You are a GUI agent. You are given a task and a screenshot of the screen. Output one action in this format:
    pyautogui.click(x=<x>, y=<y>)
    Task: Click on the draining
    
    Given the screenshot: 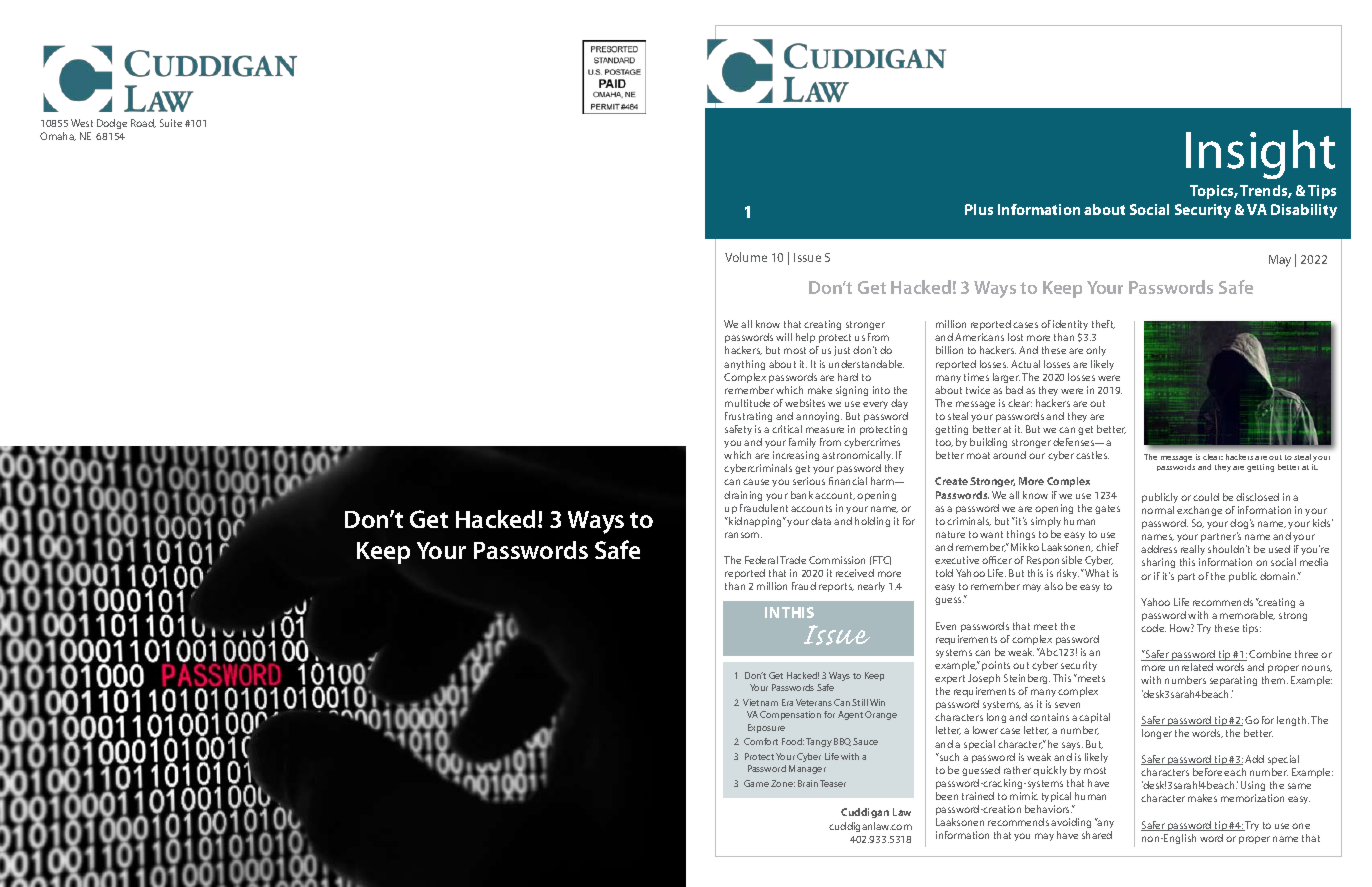 What is the action you would take?
    pyautogui.click(x=743, y=496)
